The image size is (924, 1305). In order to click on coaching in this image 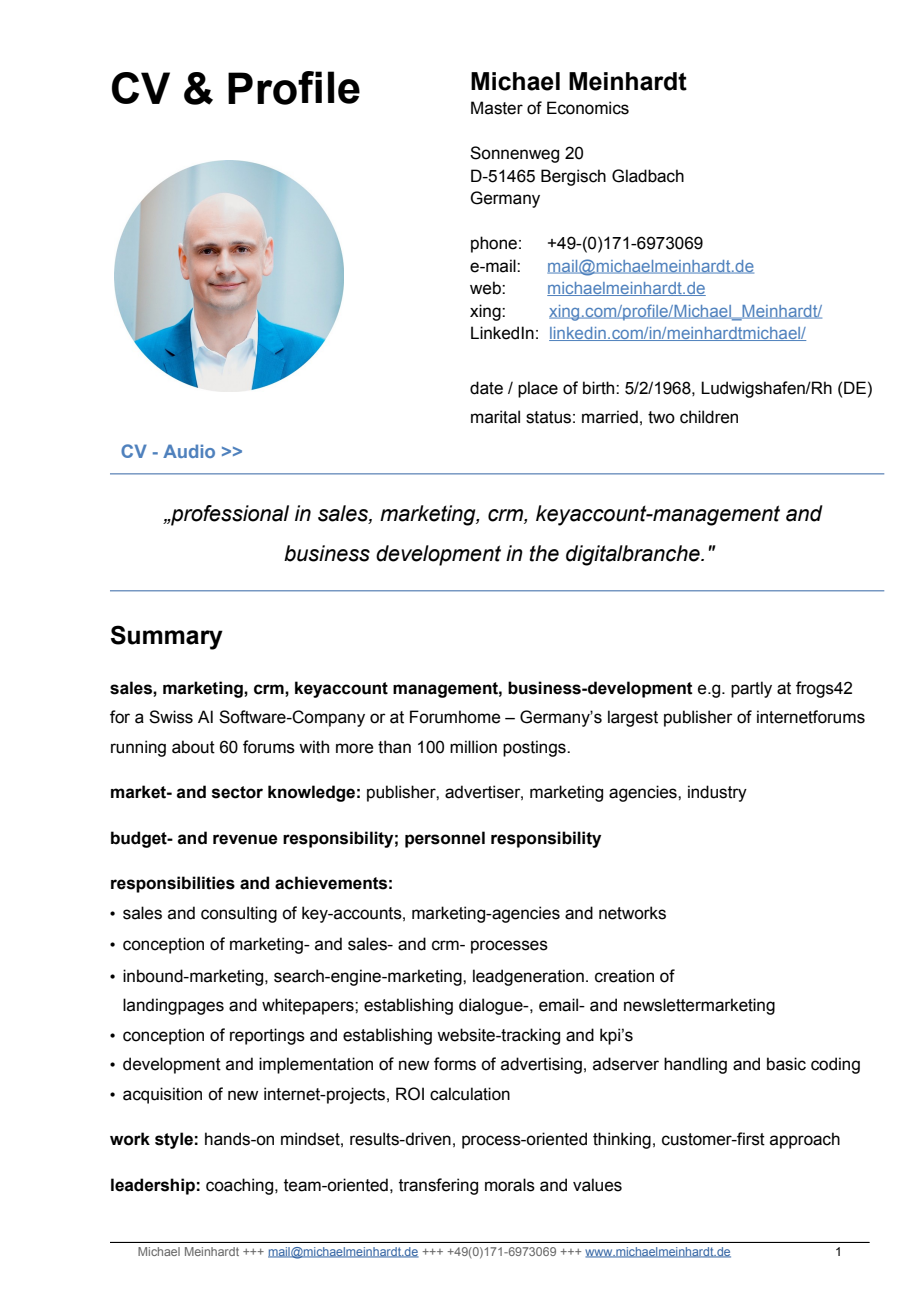, I will do `click(239, 1186)`.
